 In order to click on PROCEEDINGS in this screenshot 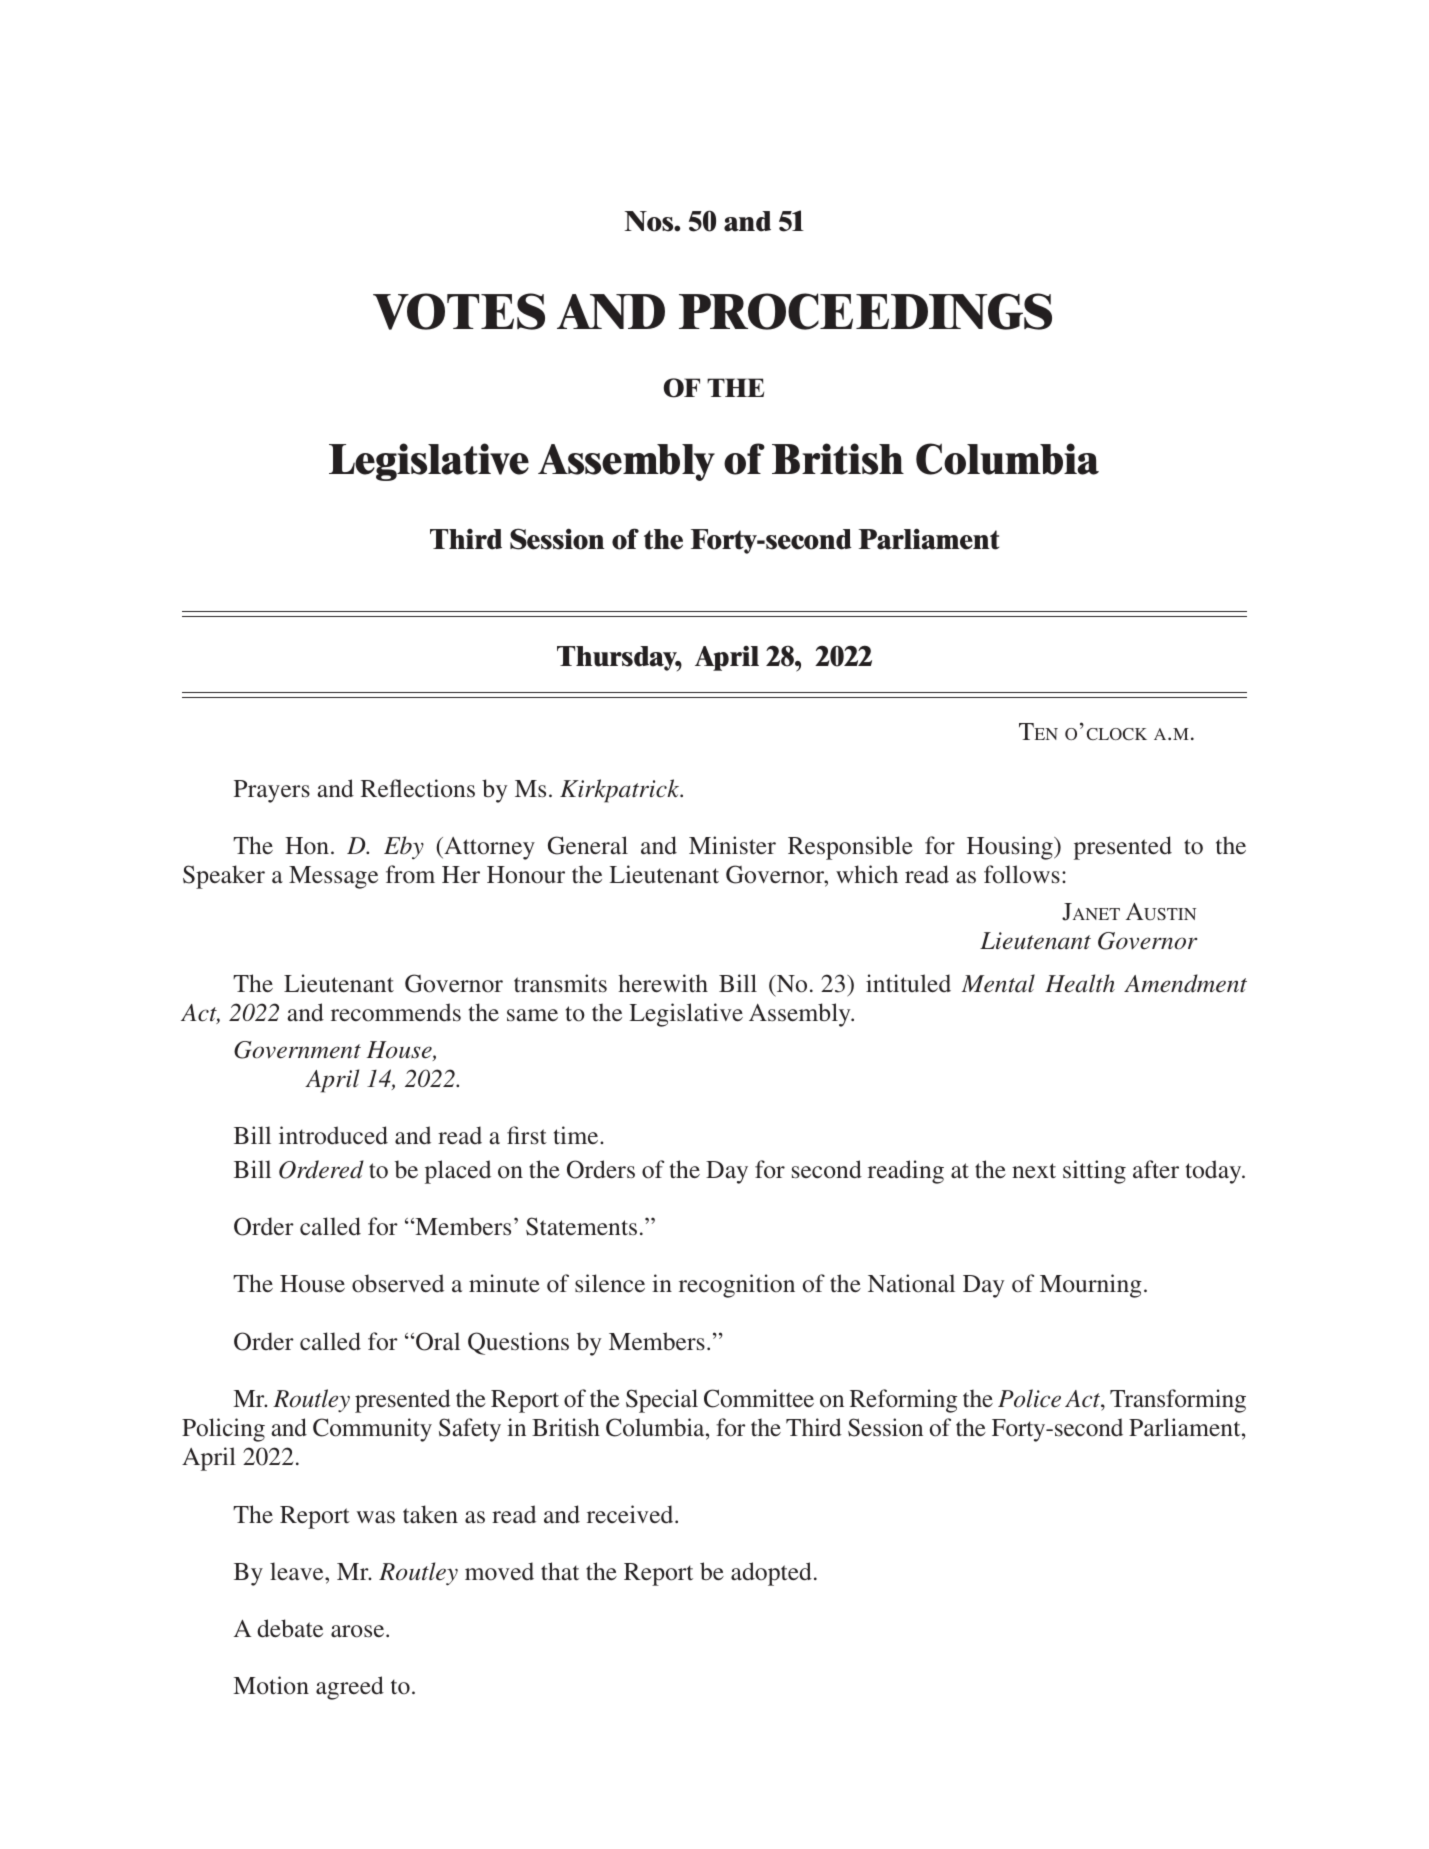, I will do `click(865, 311)`.
